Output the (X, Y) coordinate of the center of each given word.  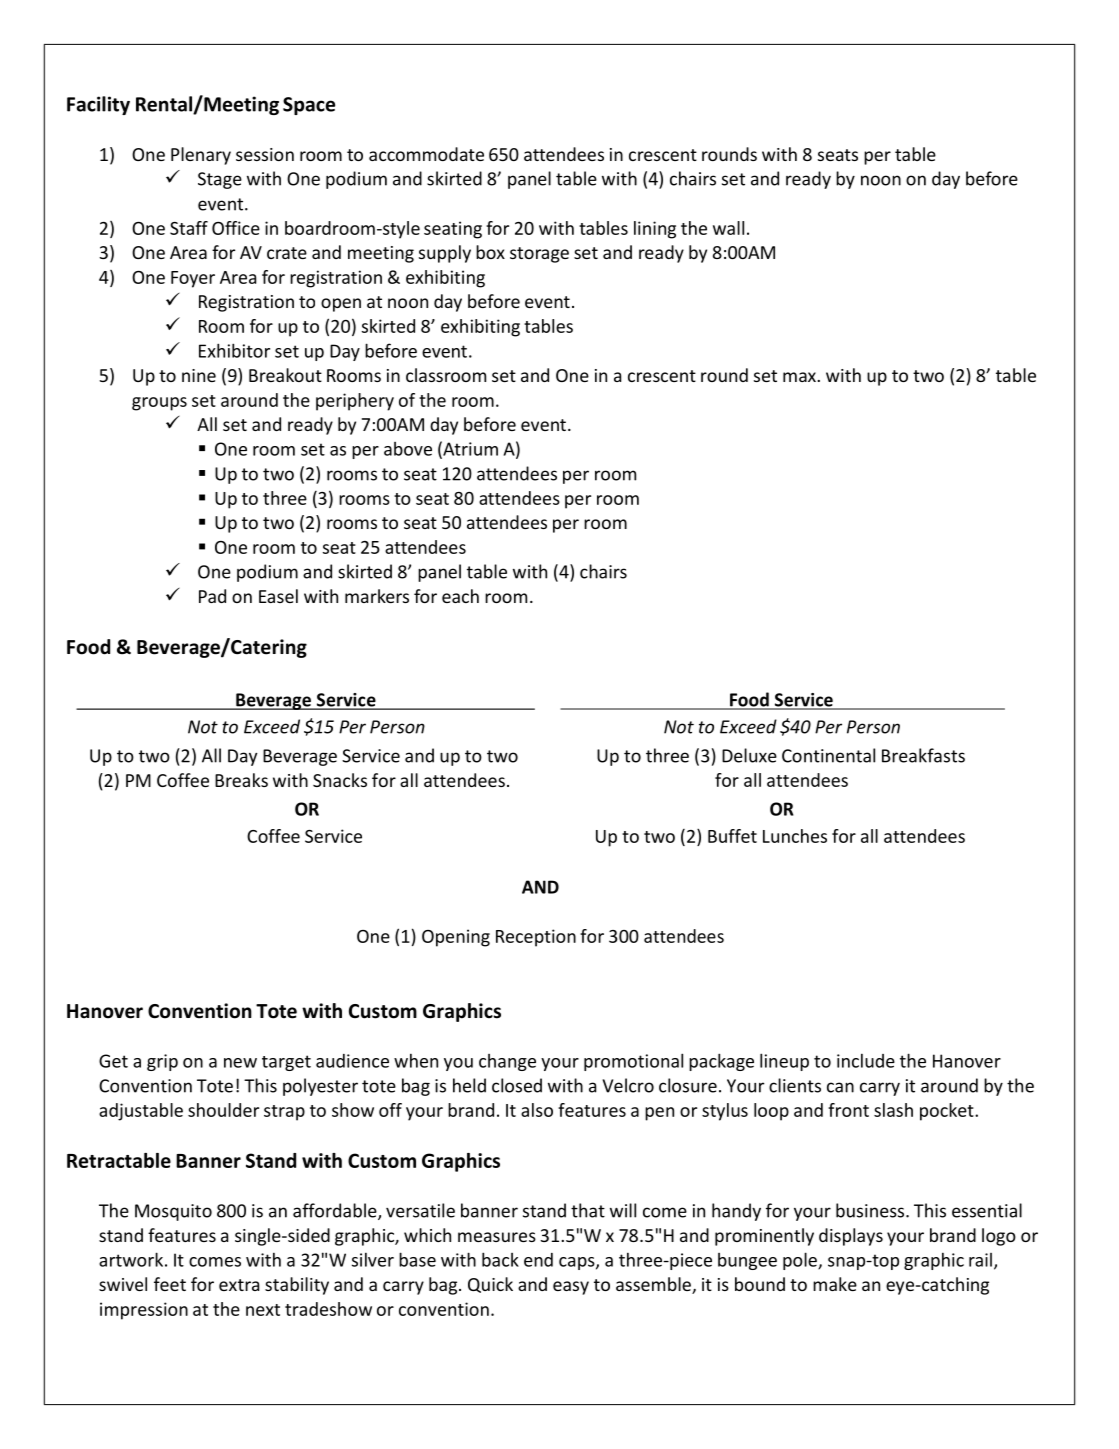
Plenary (201, 156)
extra (239, 1285)
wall (728, 228)
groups (159, 404)
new (240, 1063)
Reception (536, 938)
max (799, 377)
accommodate (426, 154)
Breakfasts (923, 755)
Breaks (241, 780)
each (460, 596)
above (408, 449)
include (866, 1060)
